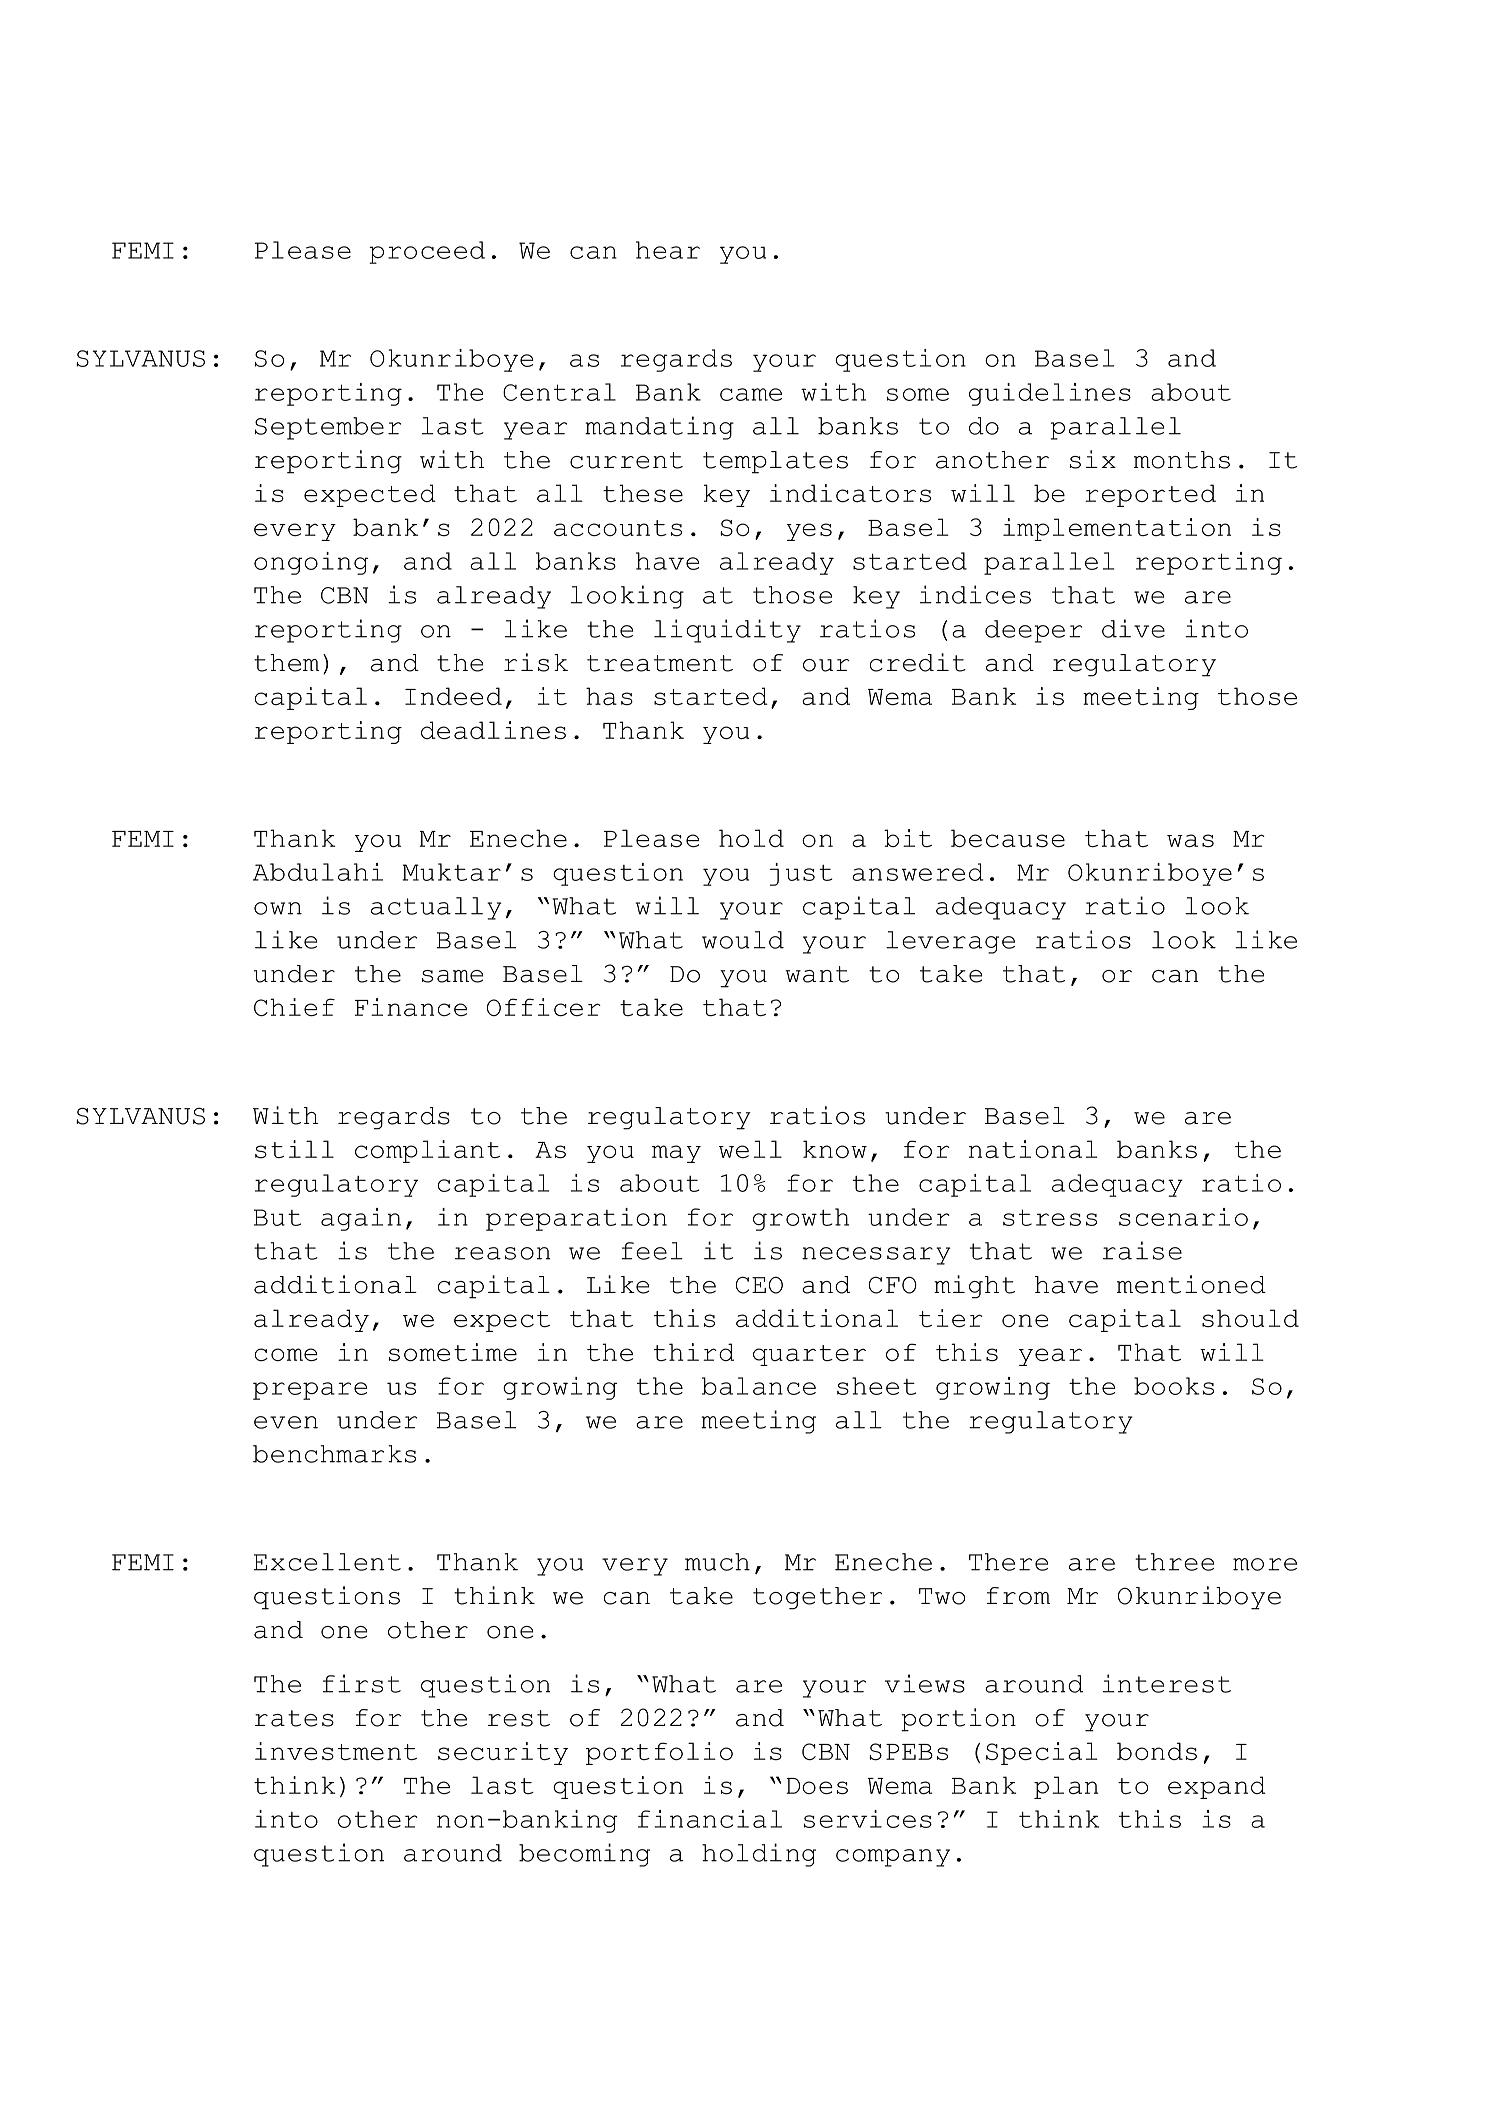 The width and height of the screenshot is (1498, 2118). What do you see at coordinates (817, 1786) in the screenshot?
I see `Does` at bounding box center [817, 1786].
